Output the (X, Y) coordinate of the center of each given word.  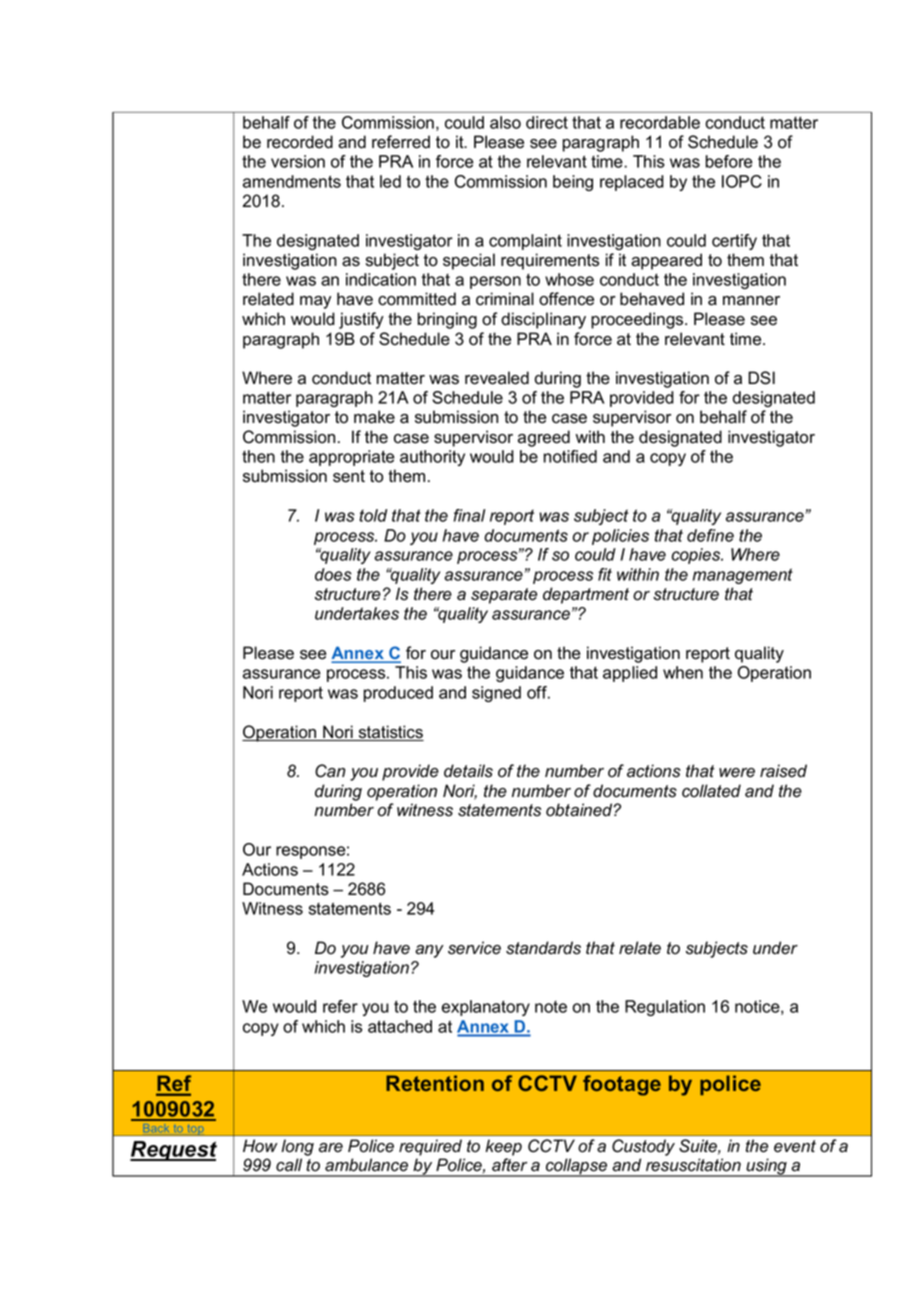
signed (496, 694)
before (729, 161)
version (298, 161)
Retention (435, 1083)
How (260, 1145)
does (333, 574)
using (766, 1167)
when (683, 672)
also (505, 122)
